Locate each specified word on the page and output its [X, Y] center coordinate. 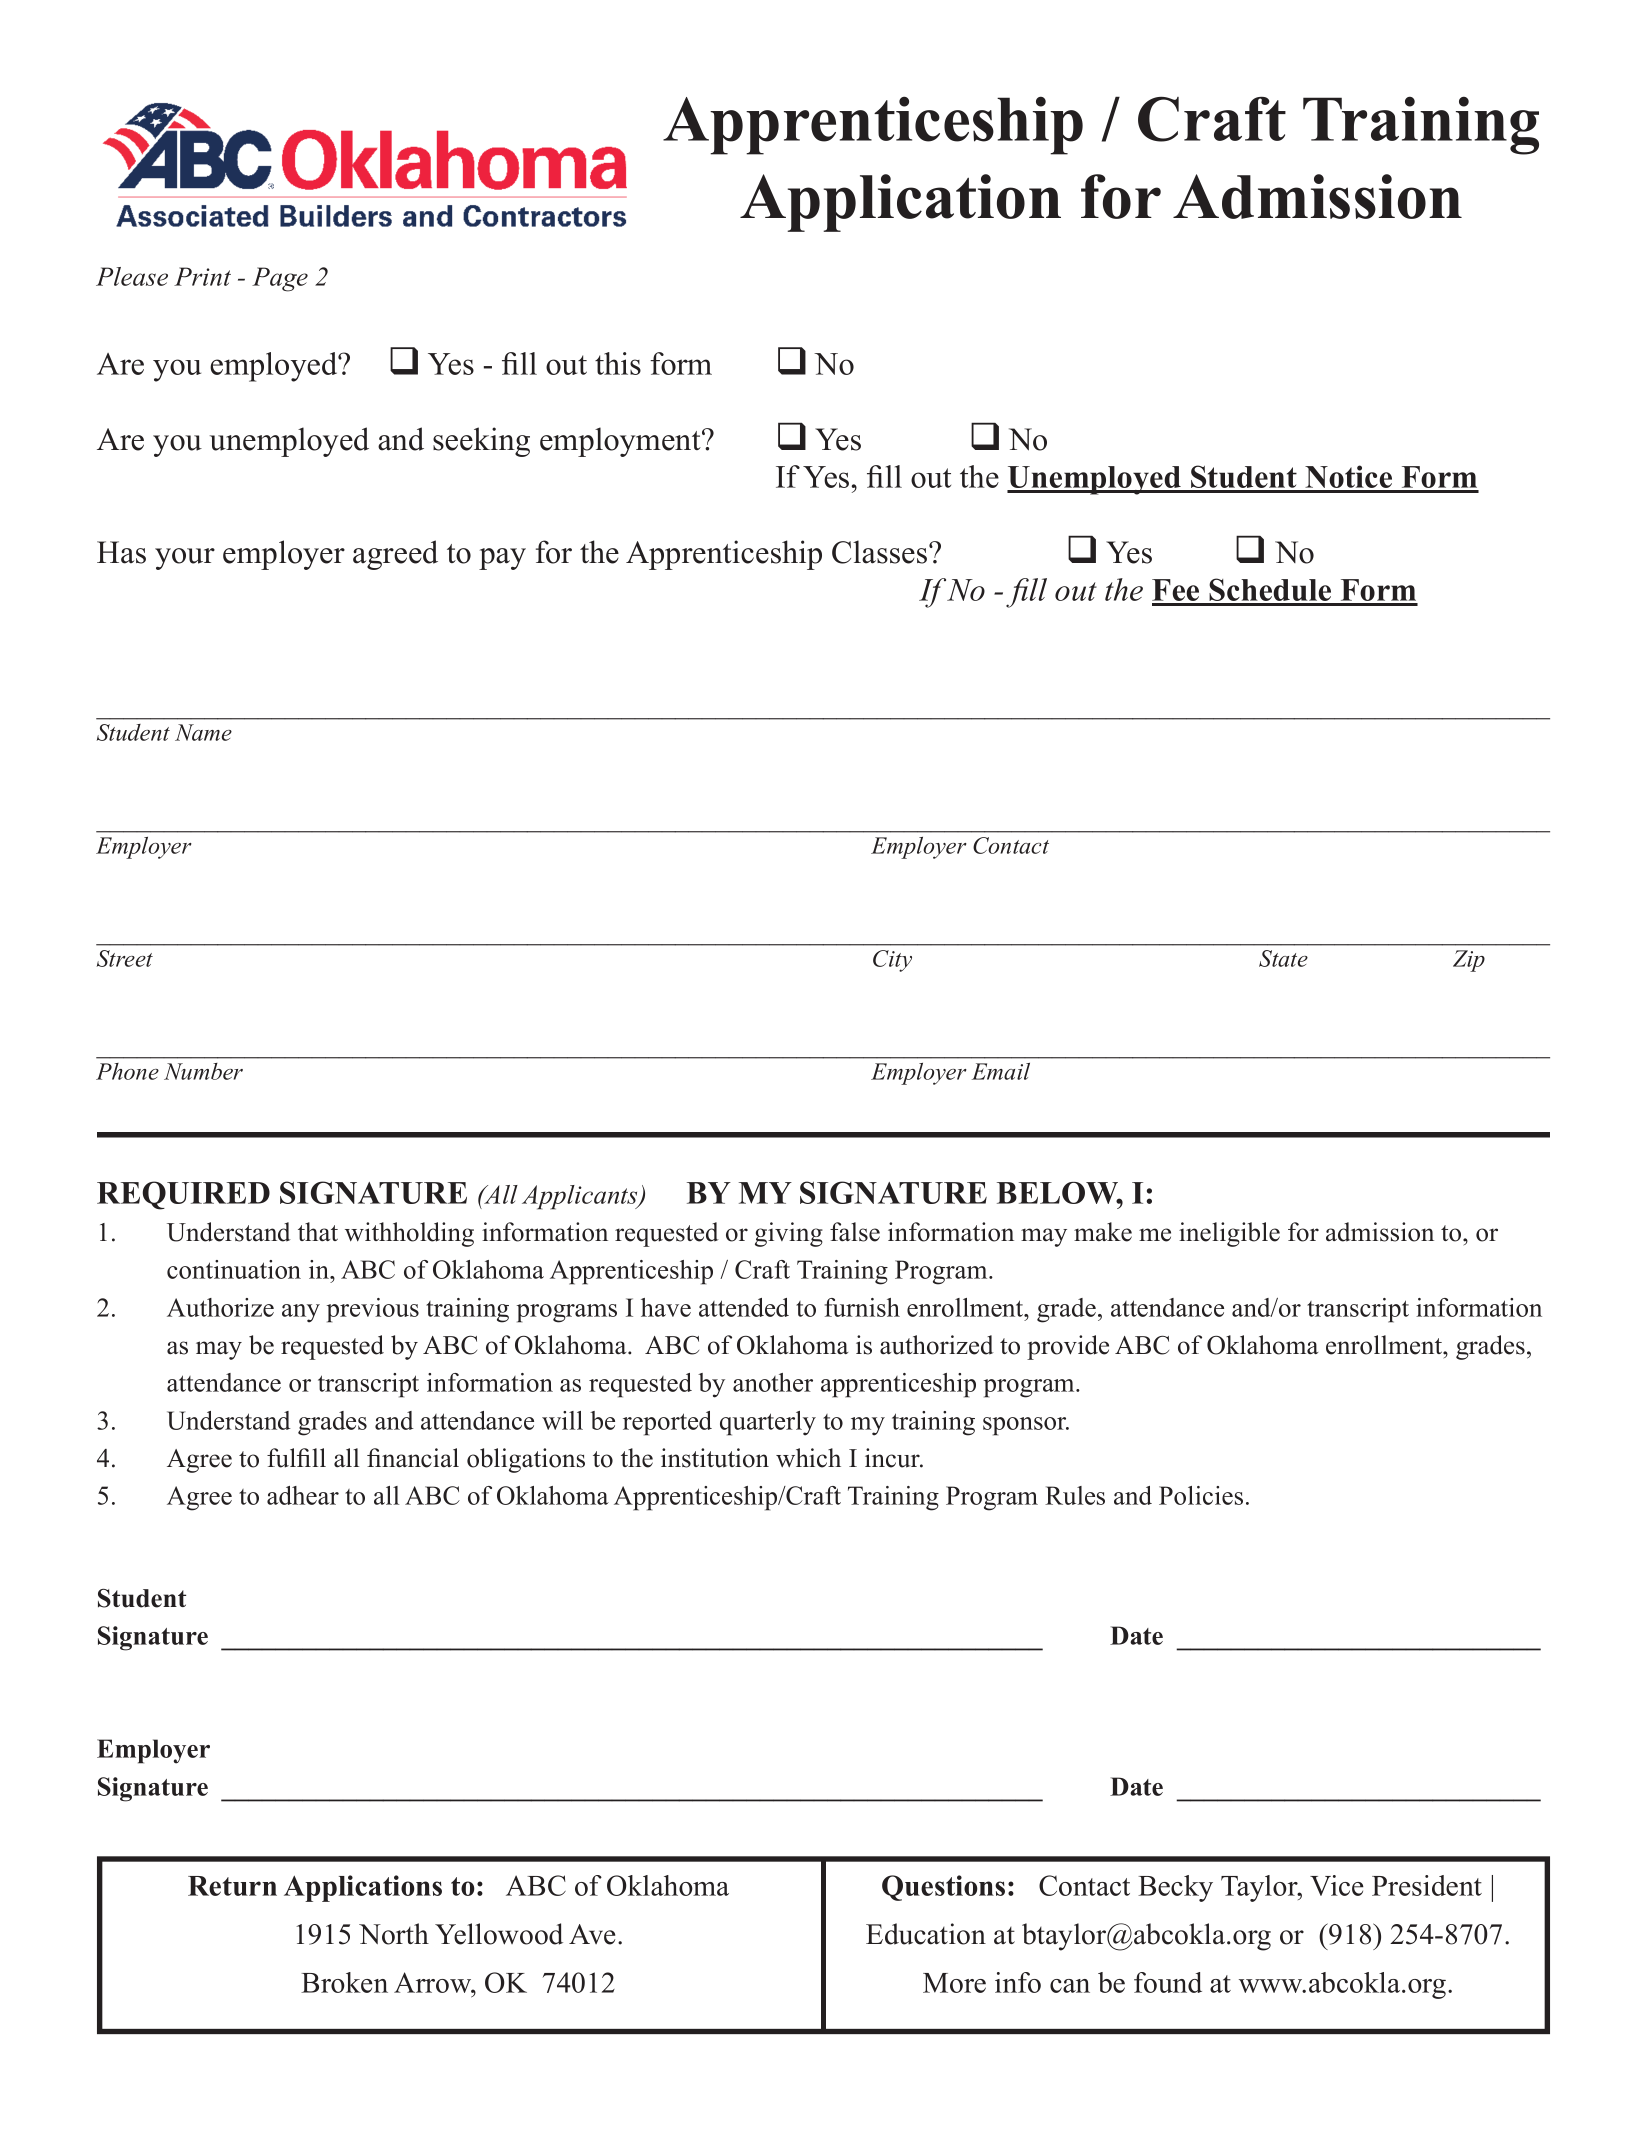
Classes [881, 552]
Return [232, 1886]
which [808, 1458]
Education [926, 1934]
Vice [1337, 1885]
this [618, 363]
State [1283, 958]
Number [203, 1071]
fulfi [289, 1458]
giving [789, 1234]
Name [203, 732]
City [892, 961]
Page [280, 279]
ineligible [1229, 1234]
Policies [1201, 1495]
